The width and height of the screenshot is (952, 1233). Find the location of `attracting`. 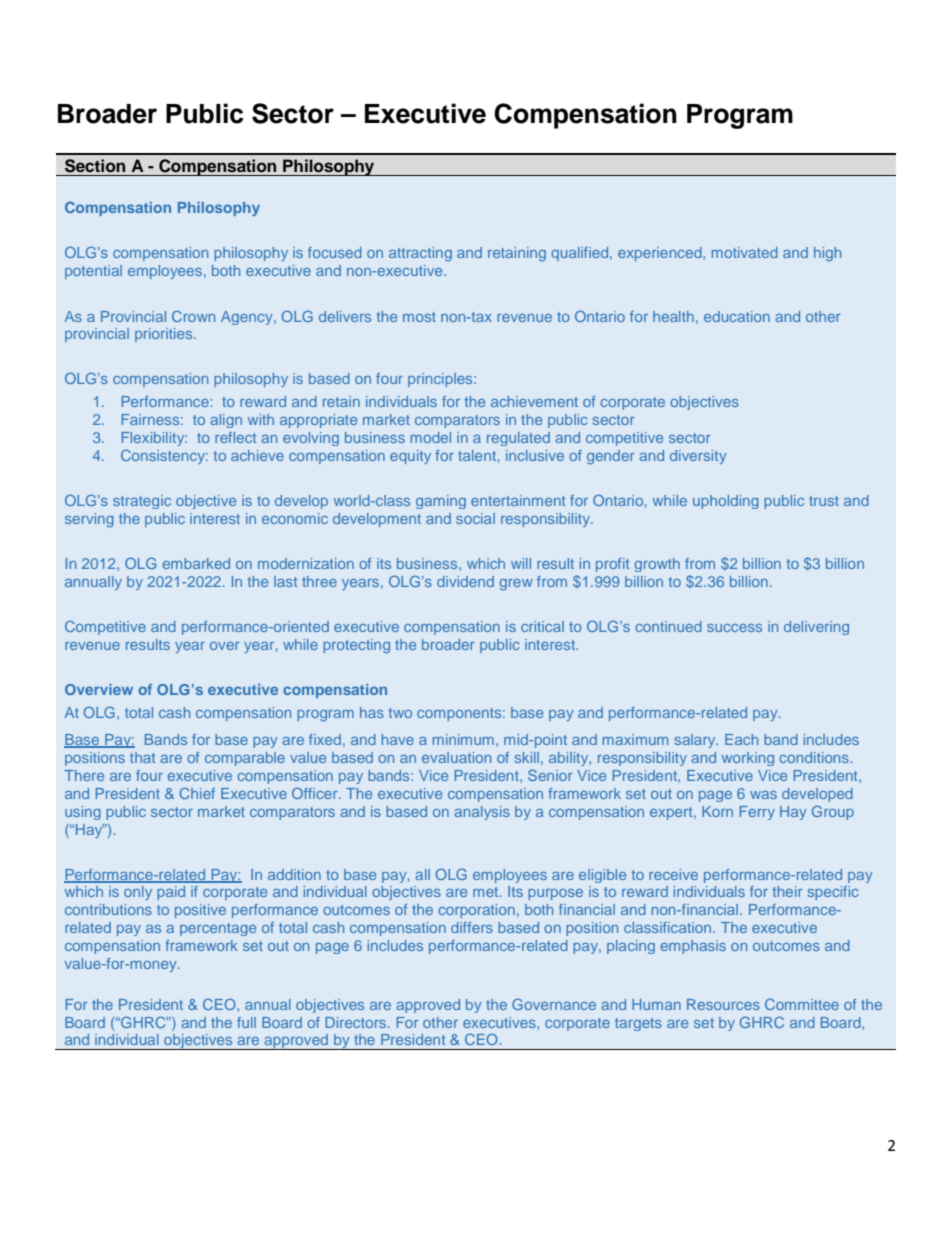

attracting is located at coordinates (420, 254).
